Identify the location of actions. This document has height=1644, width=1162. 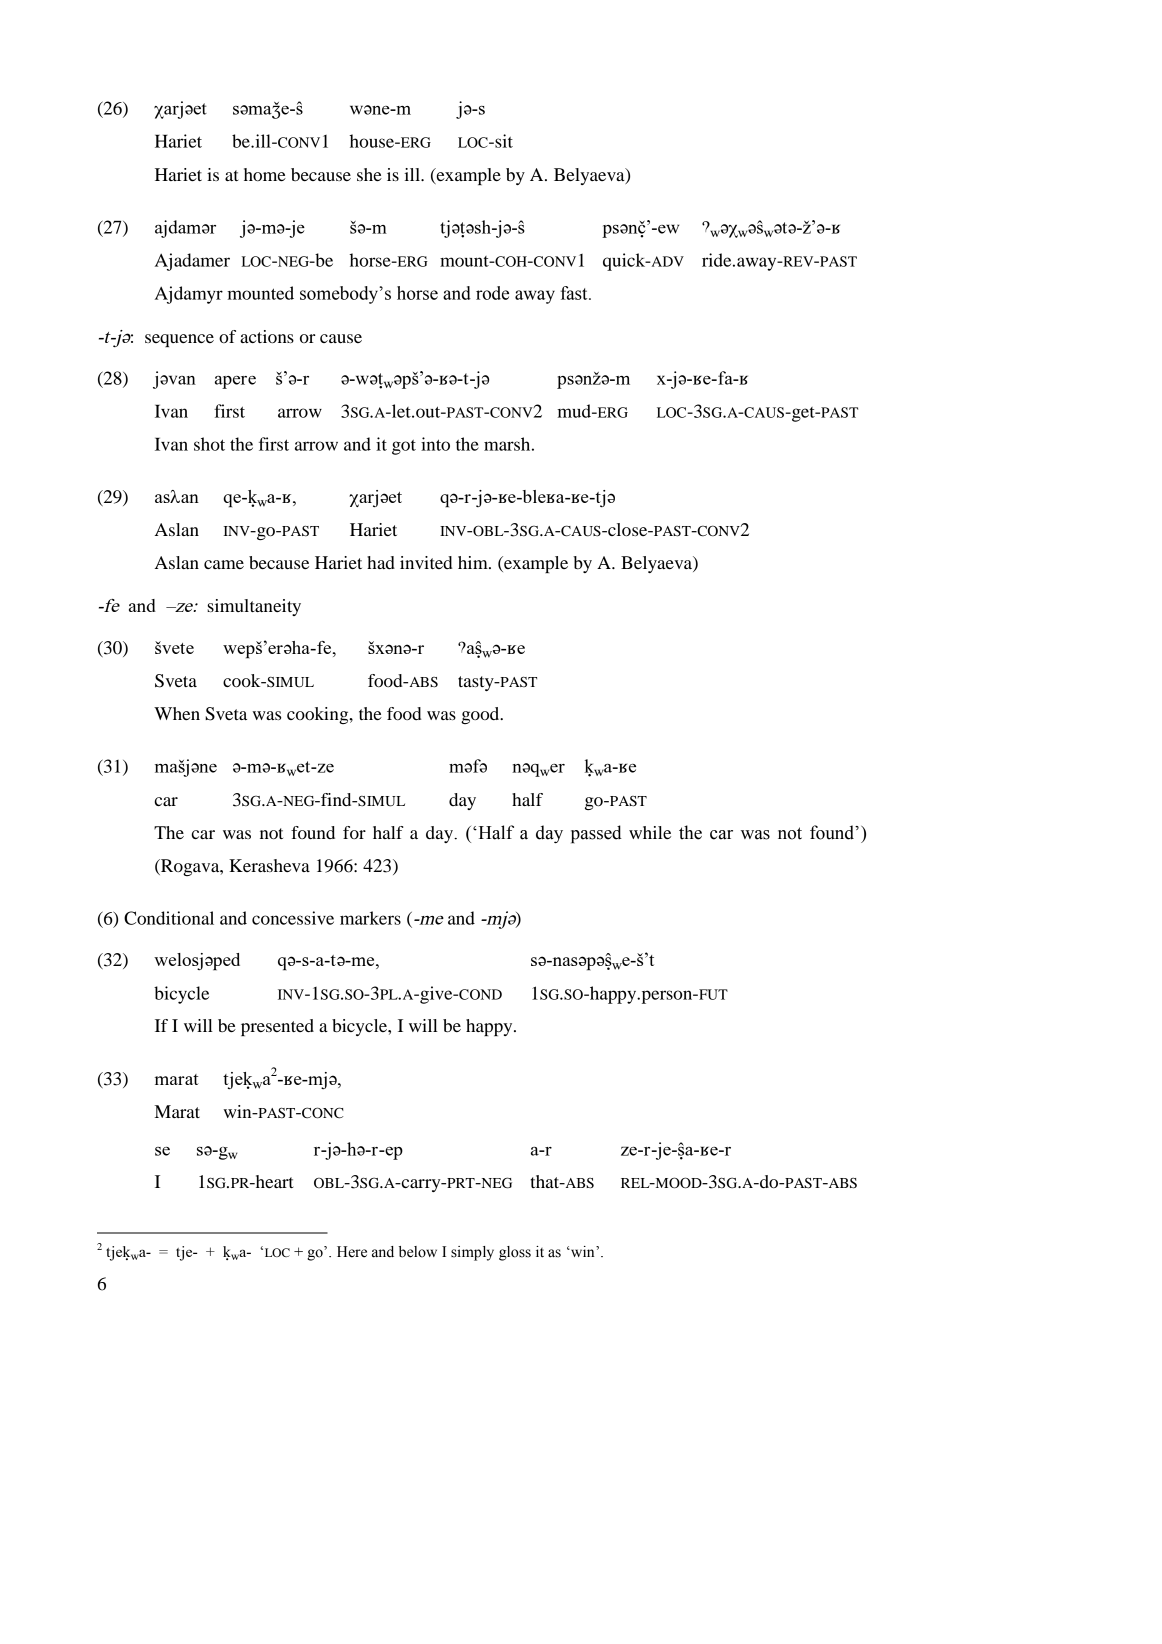
(267, 336).
